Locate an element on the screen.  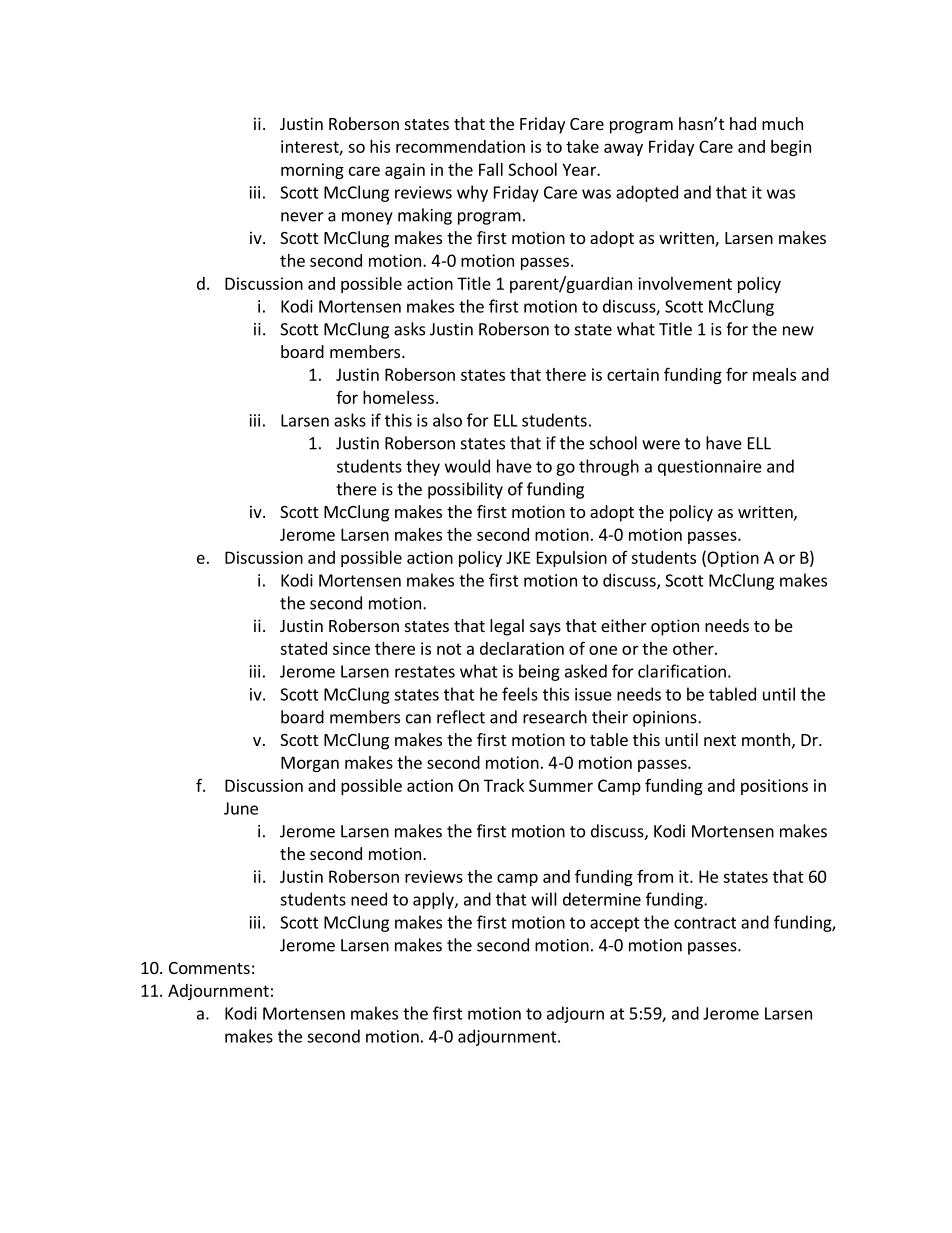
questionnaire is located at coordinates (710, 468).
